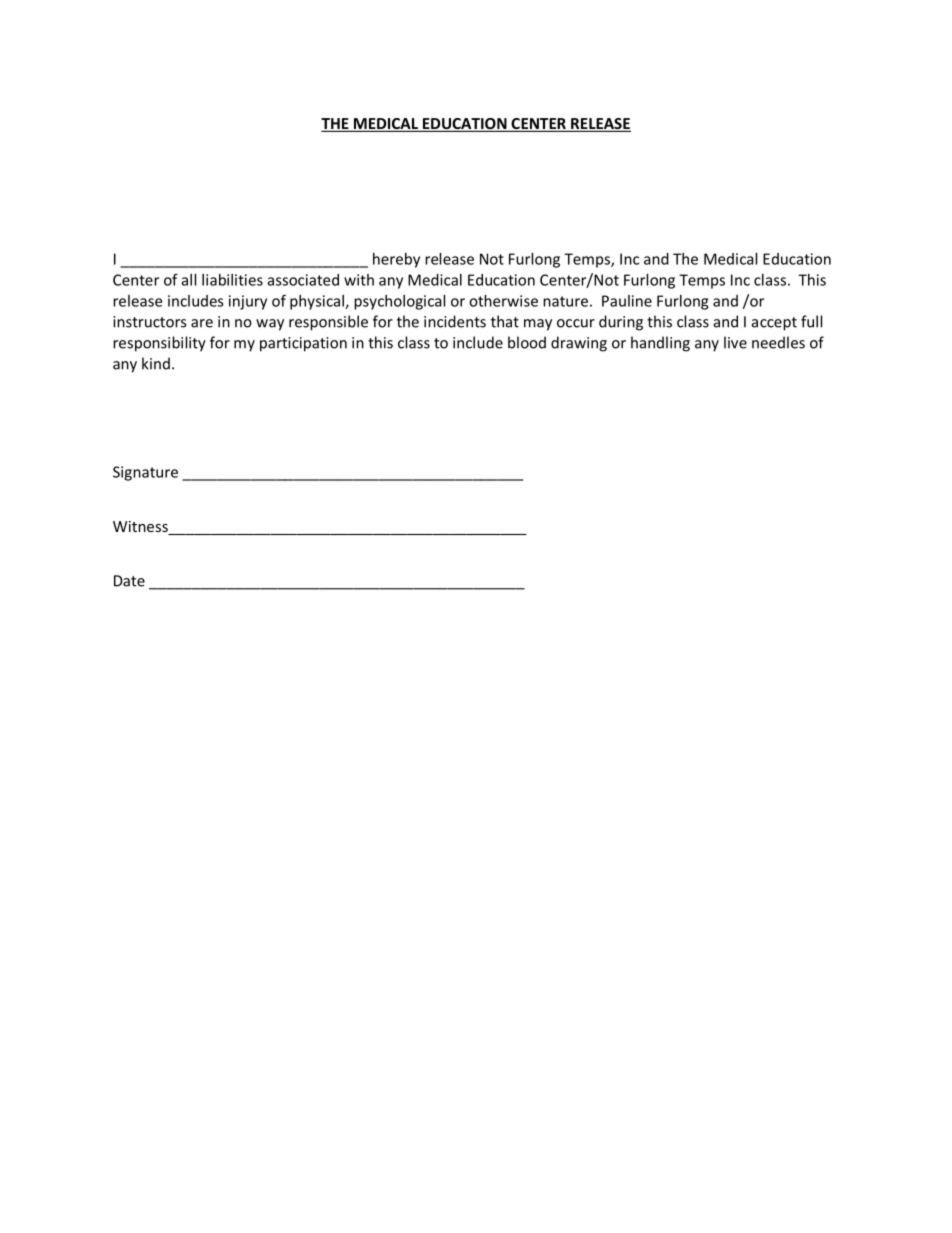 This image has height=1233, width=952. What do you see at coordinates (129, 581) in the image?
I see `Date` at bounding box center [129, 581].
